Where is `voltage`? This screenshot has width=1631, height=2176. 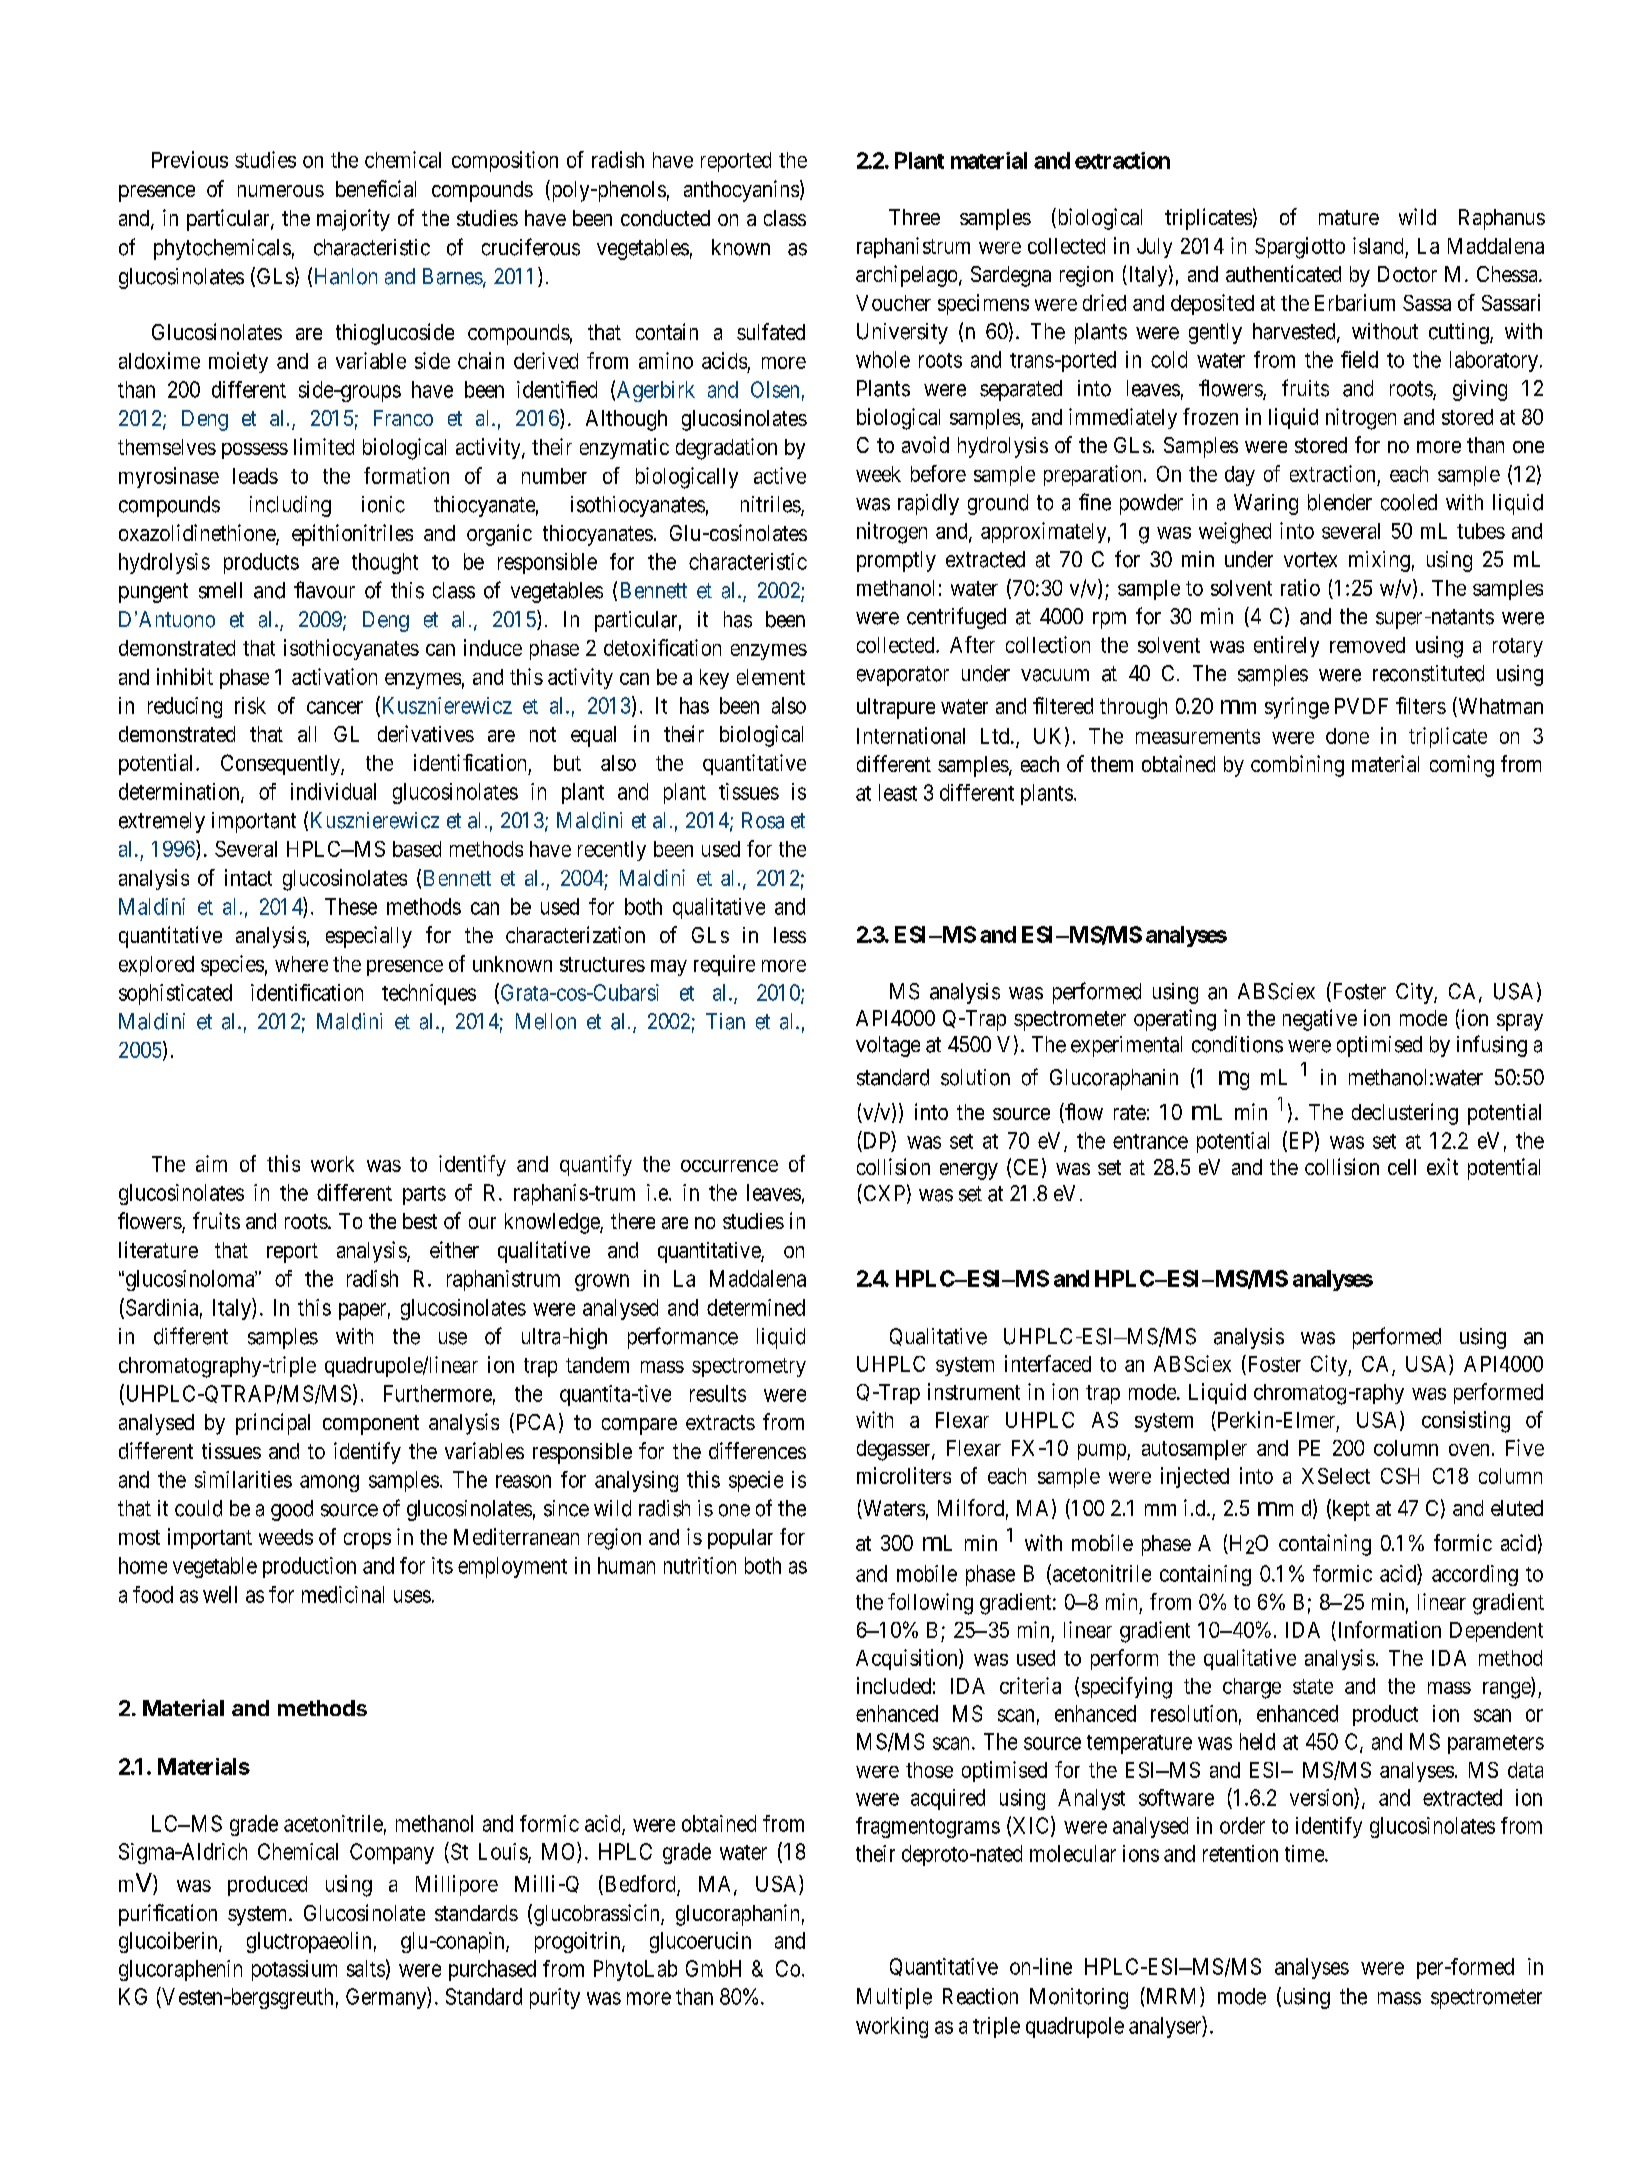
voltage is located at coordinates (888, 1046).
